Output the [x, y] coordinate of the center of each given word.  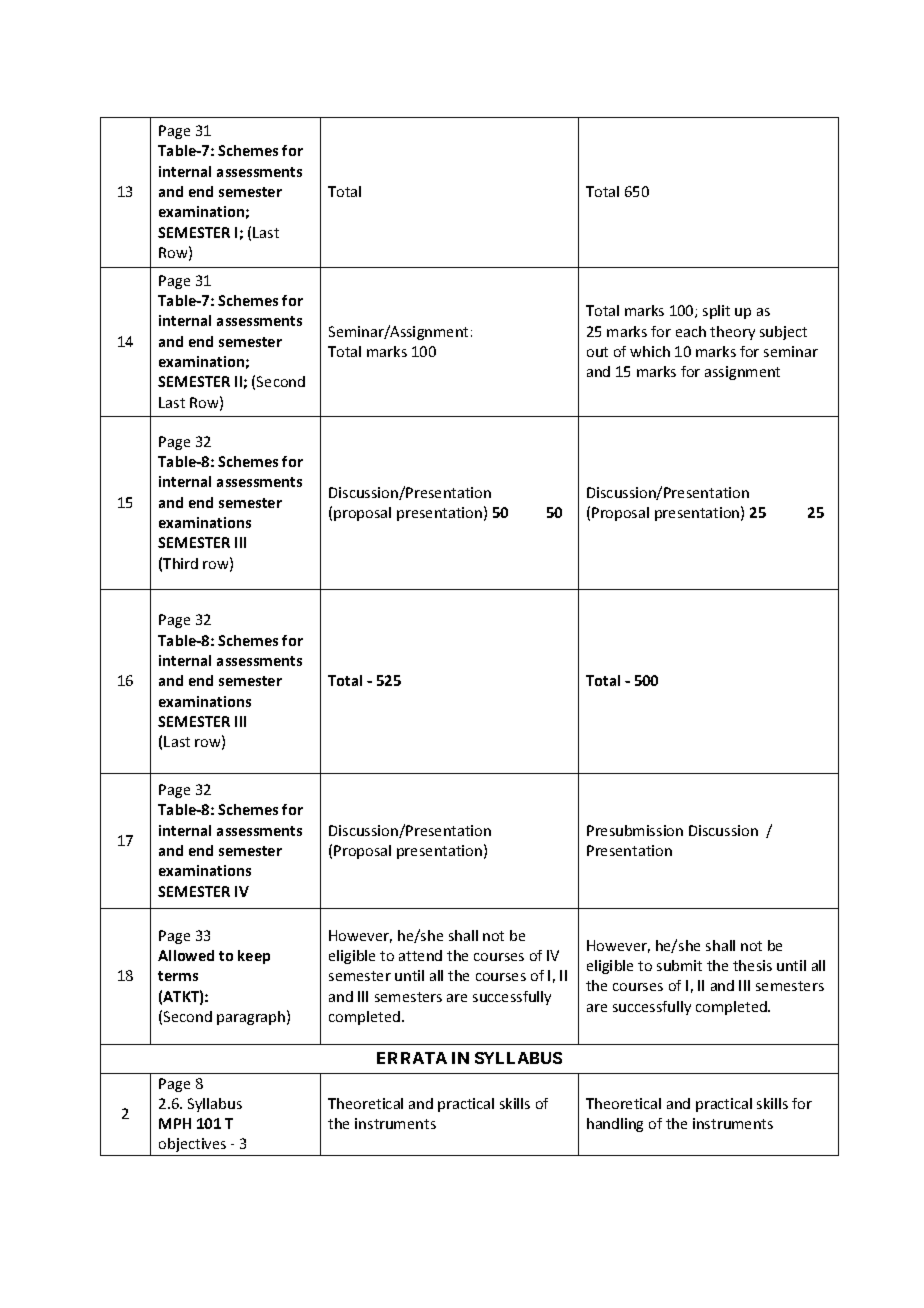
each [691, 331]
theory [732, 333]
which [650, 351]
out [597, 352]
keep [254, 957]
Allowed [186, 955]
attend [420, 955]
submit [679, 965]
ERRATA [412, 1058]
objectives [192, 1145]
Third [180, 563]
